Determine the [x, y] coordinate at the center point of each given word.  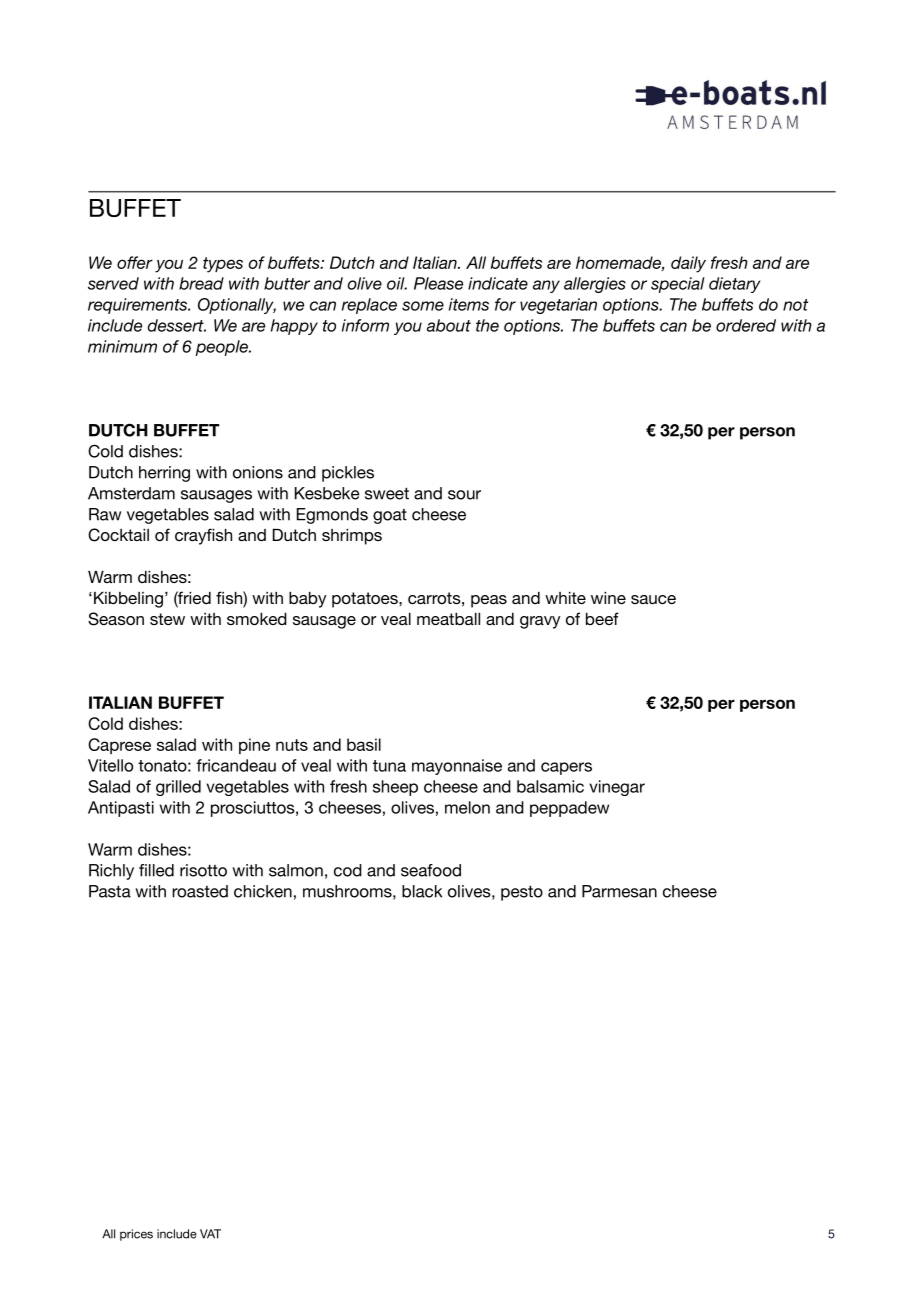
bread [201, 283]
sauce [653, 599]
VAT [210, 1234]
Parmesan [619, 891]
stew [167, 619]
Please [438, 283]
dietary [734, 285]
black [422, 891]
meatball [448, 619]
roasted [200, 891]
